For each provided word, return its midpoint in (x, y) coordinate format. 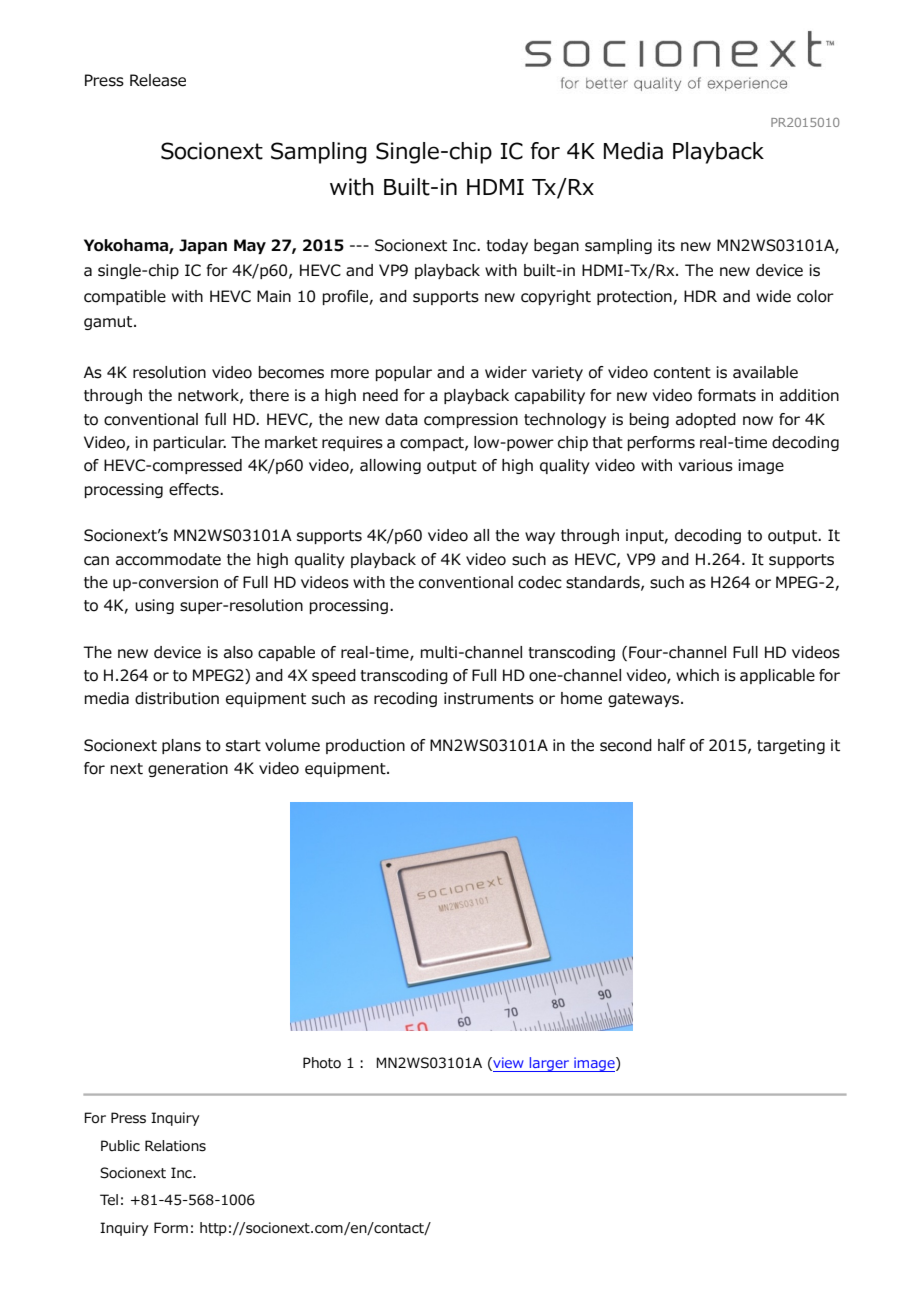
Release (158, 80)
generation (188, 769)
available (765, 372)
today (507, 246)
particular (190, 443)
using (154, 606)
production (365, 746)
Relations (175, 1146)
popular (404, 373)
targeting (791, 746)
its (666, 245)
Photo (322, 1063)
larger (549, 1064)
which (697, 675)
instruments (489, 698)
